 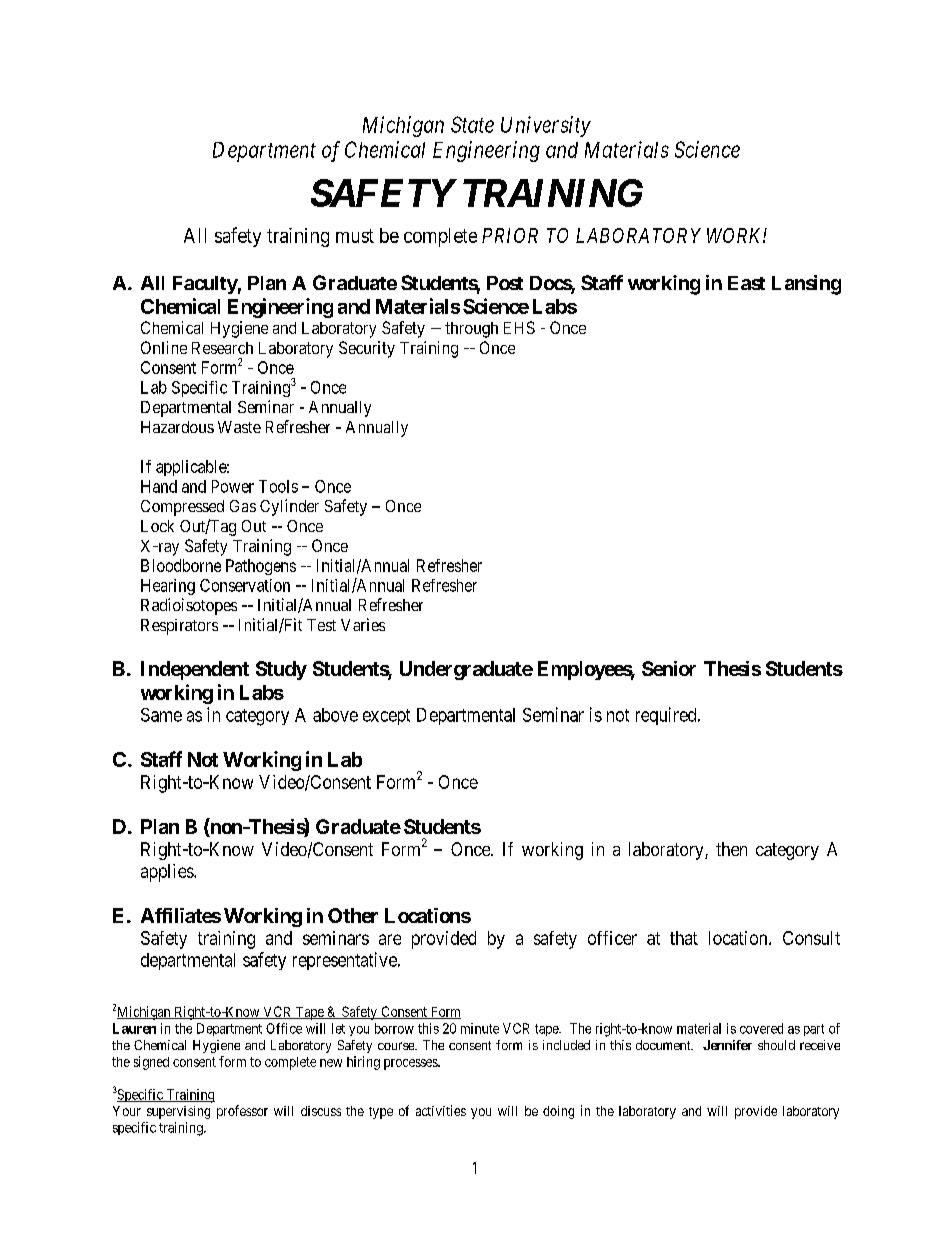 I want to click on activities, so click(x=441, y=1110).
